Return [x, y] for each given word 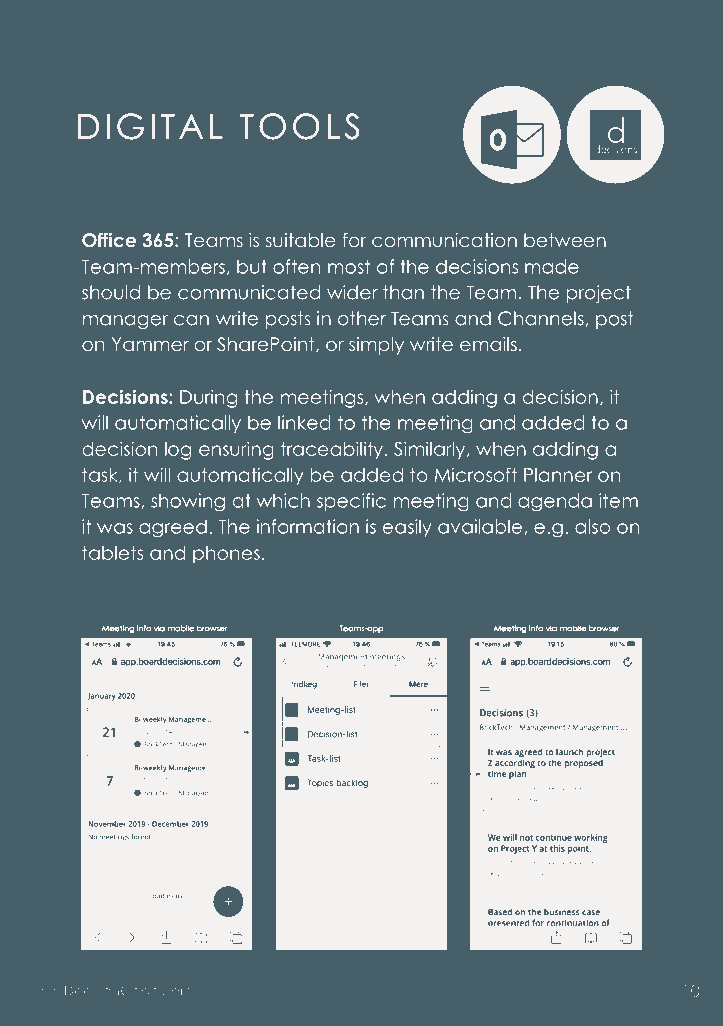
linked [304, 422]
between [565, 240]
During [208, 398]
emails [488, 344]
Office [109, 240]
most [349, 266]
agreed [173, 528]
